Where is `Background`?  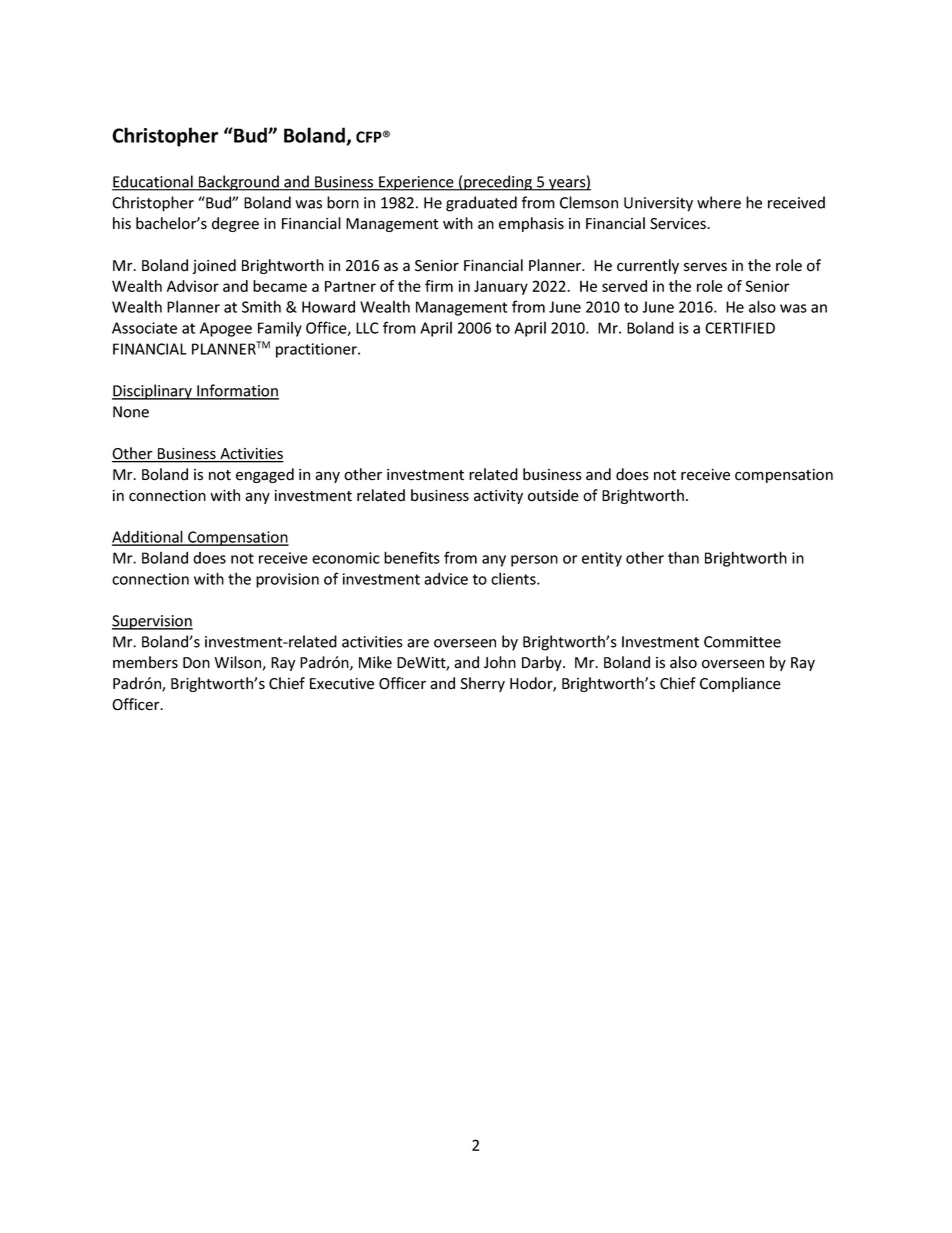
Background is located at coordinates (239, 183).
